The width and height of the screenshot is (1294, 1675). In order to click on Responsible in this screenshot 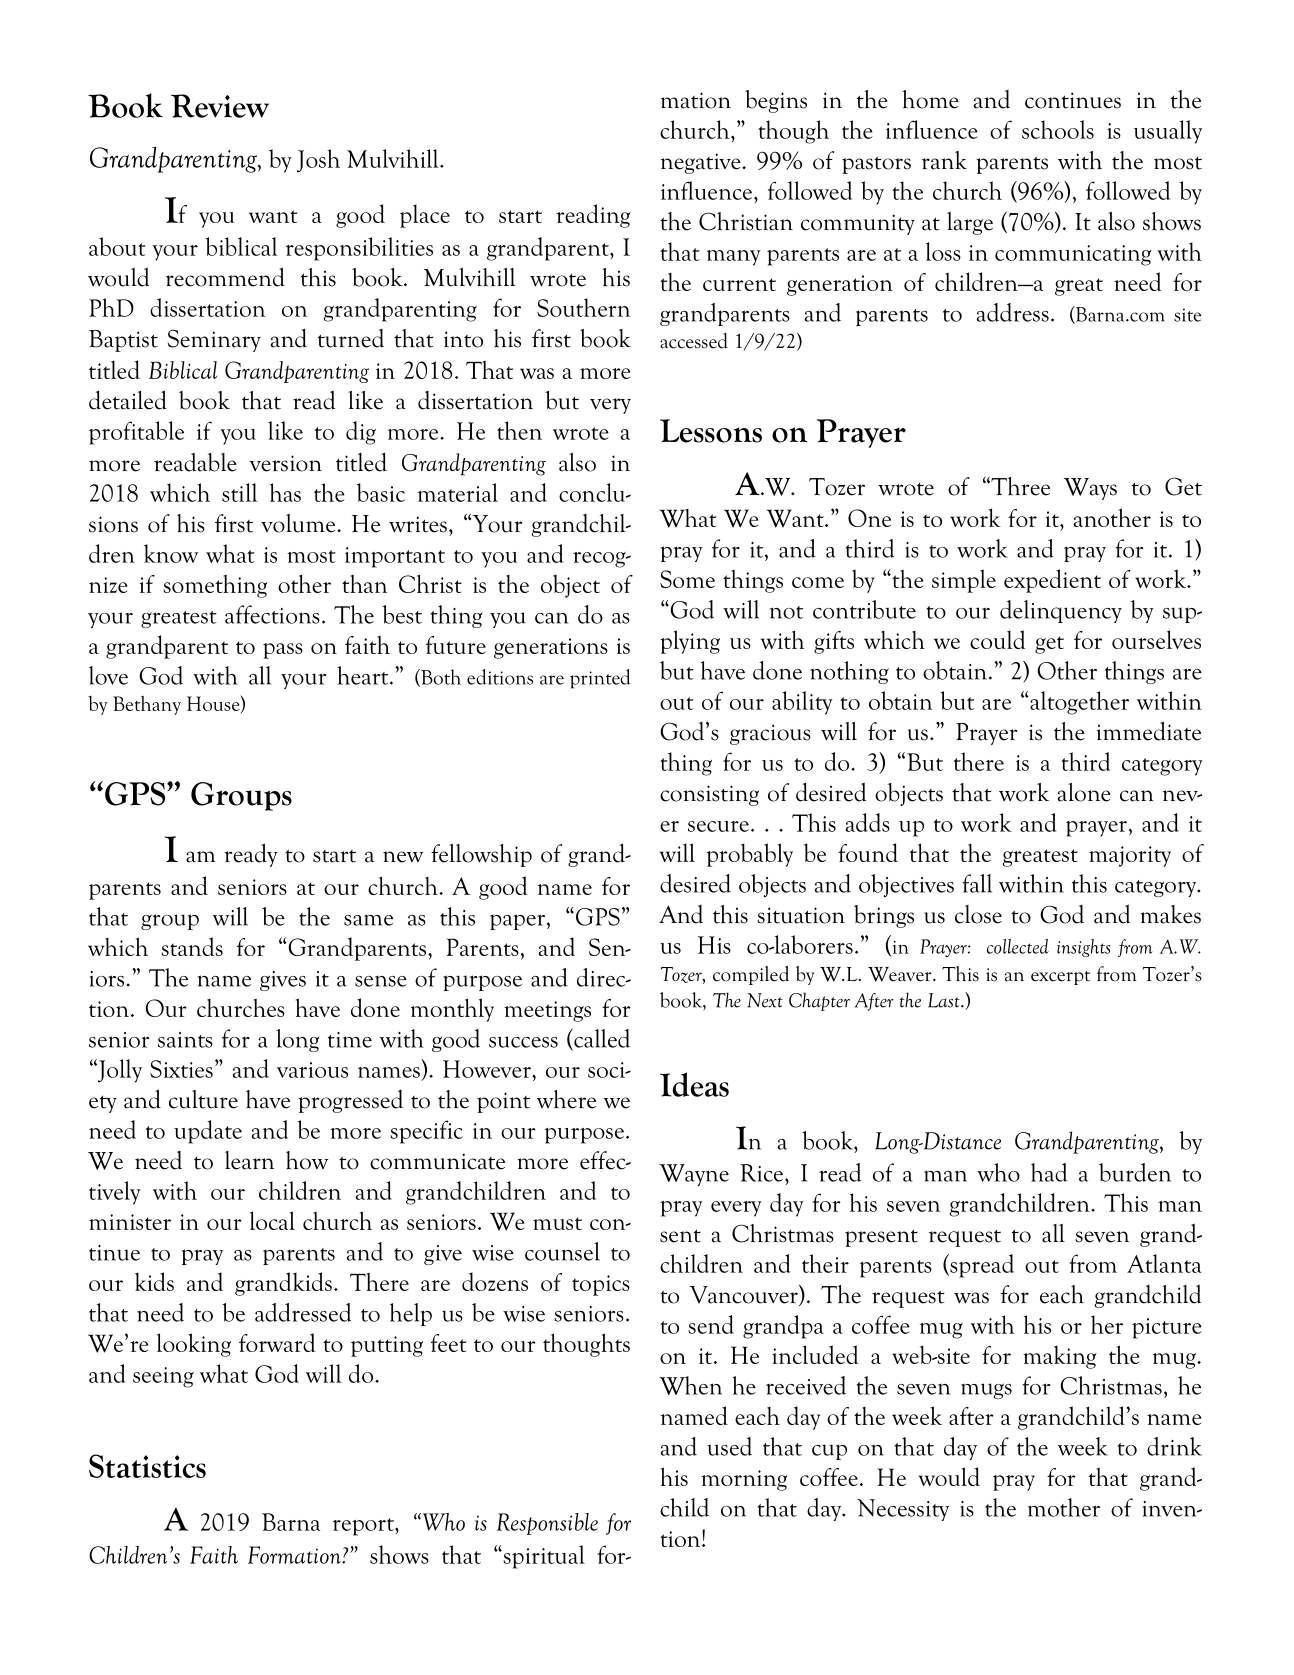, I will do `click(547, 1524)`.
